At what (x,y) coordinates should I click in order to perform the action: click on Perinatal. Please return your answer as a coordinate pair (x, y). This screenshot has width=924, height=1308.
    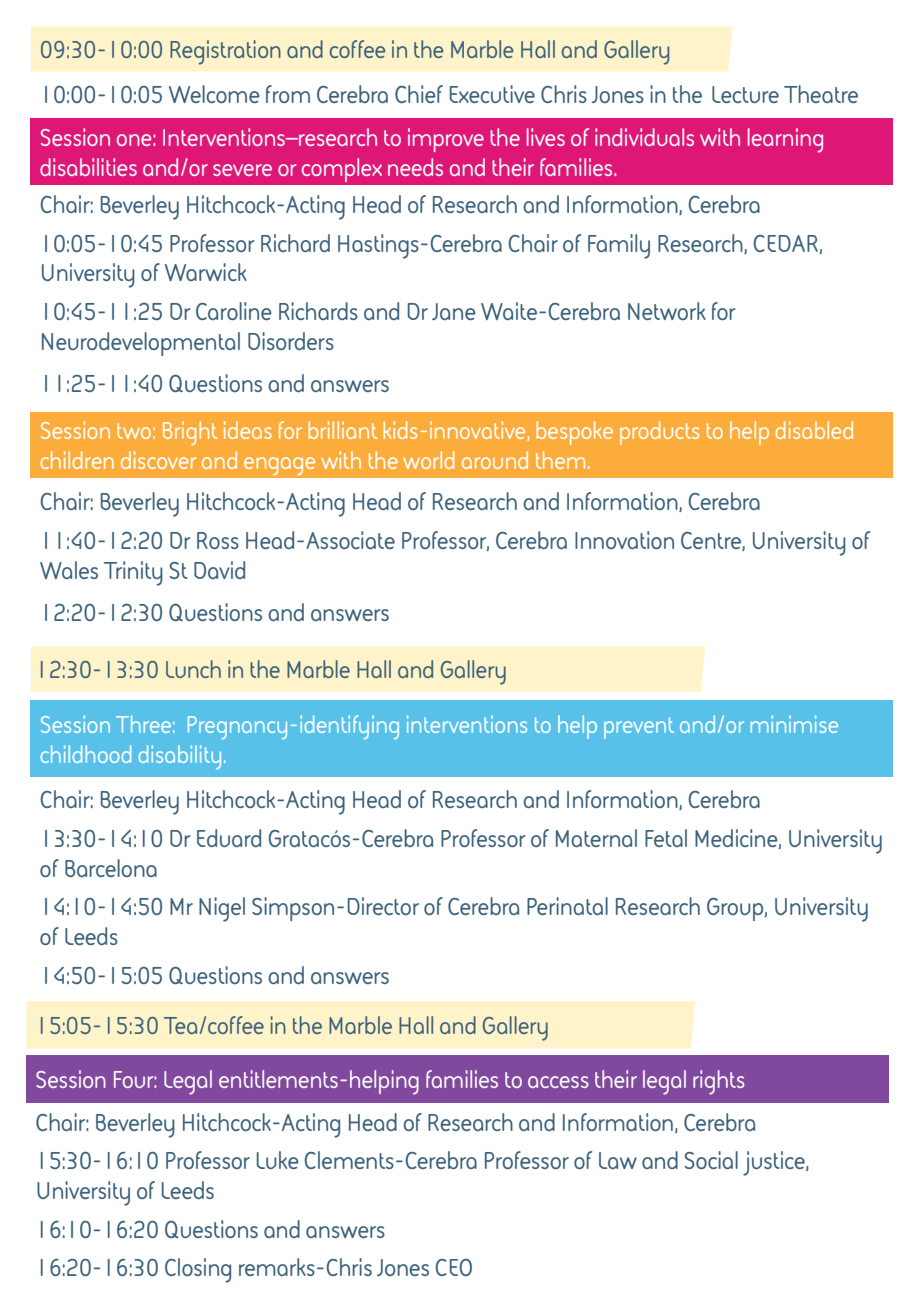
    Looking at the image, I should click on (567, 906).
